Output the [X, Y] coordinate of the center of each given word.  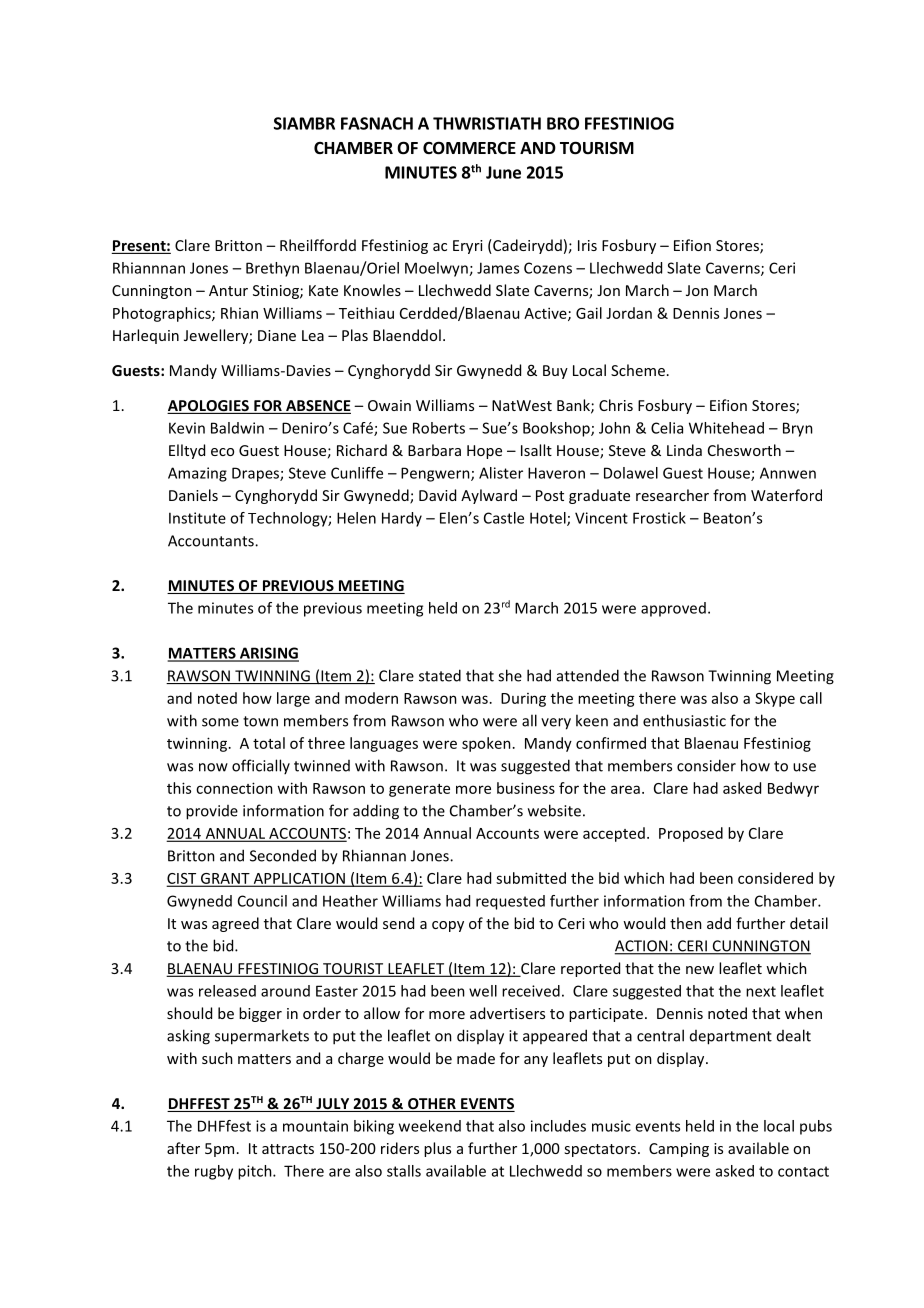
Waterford [786, 495]
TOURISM [597, 148]
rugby [214, 1172]
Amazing [197, 474]
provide [212, 812]
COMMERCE [469, 148]
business [526, 788]
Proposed [691, 834]
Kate [323, 290]
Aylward [489, 496]
